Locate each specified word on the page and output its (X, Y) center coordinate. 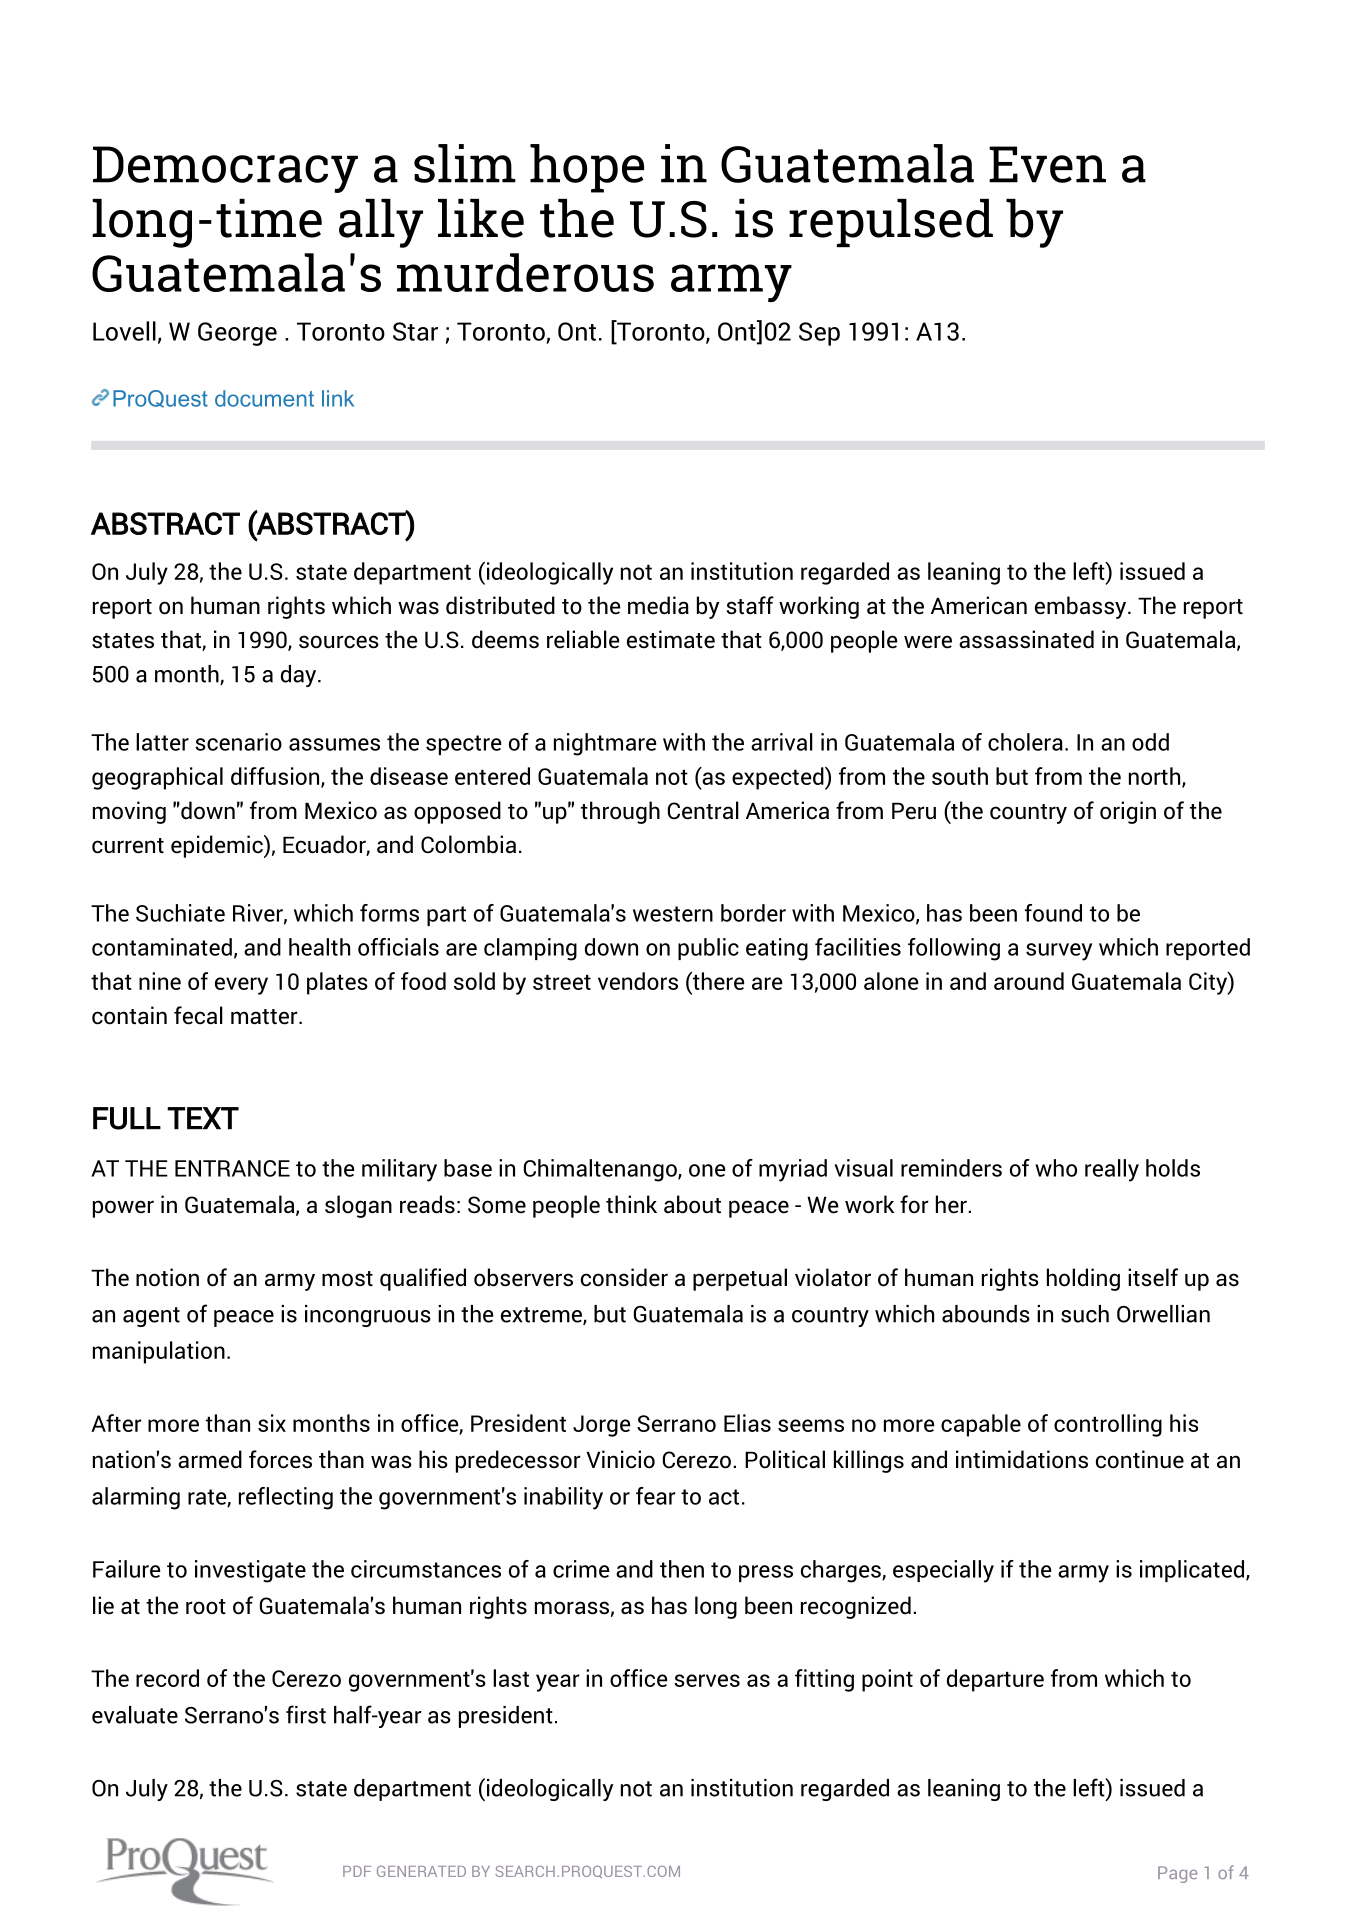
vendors (638, 981)
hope (587, 168)
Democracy (225, 169)
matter (265, 1017)
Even (1047, 164)
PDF (357, 1871)
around (1029, 981)
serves (707, 1680)
